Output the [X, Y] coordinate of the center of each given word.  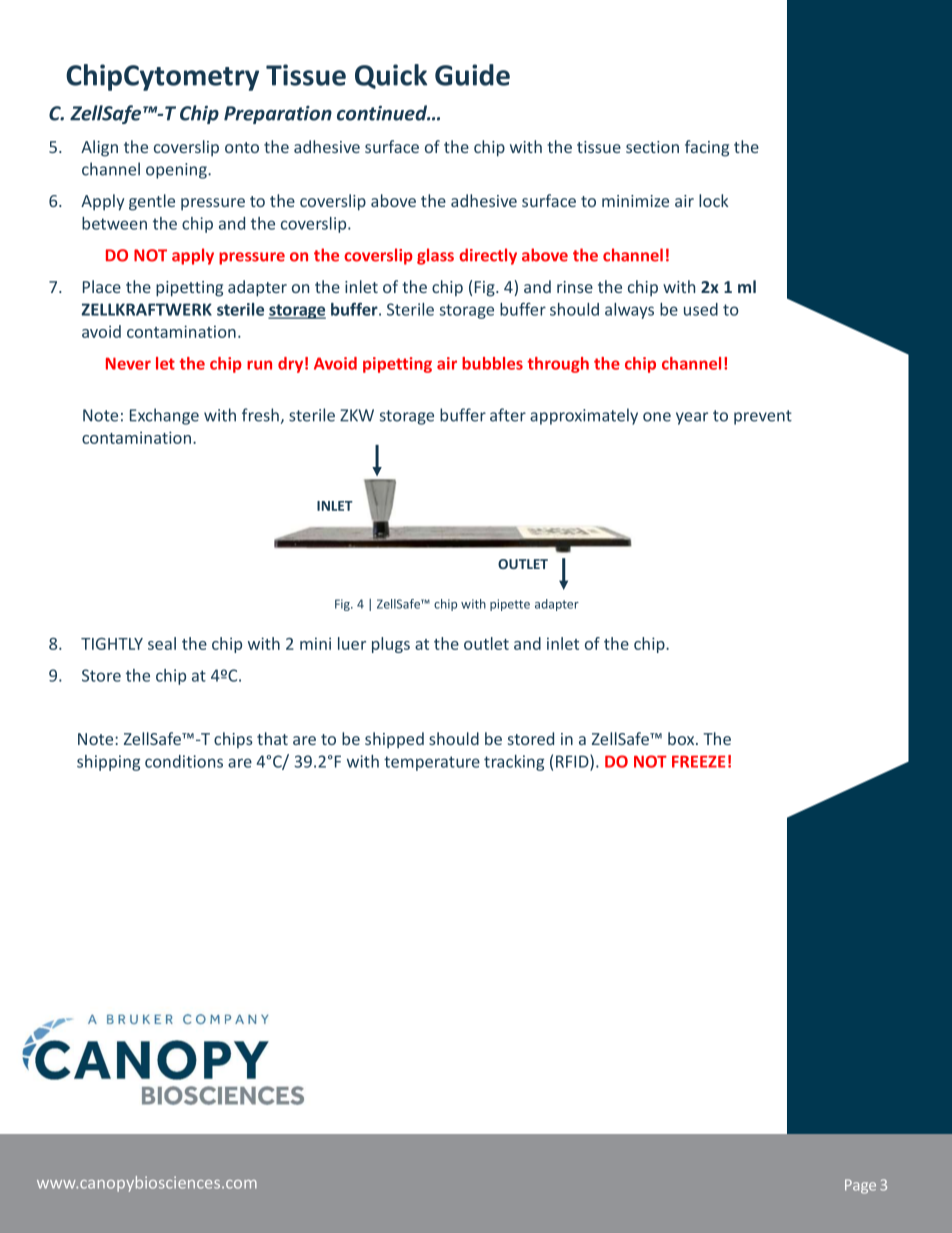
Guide [472, 75]
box [682, 738]
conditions [184, 761]
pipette [510, 605]
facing [707, 148]
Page [860, 1186]
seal [162, 643]
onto [242, 147]
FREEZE [698, 761]
